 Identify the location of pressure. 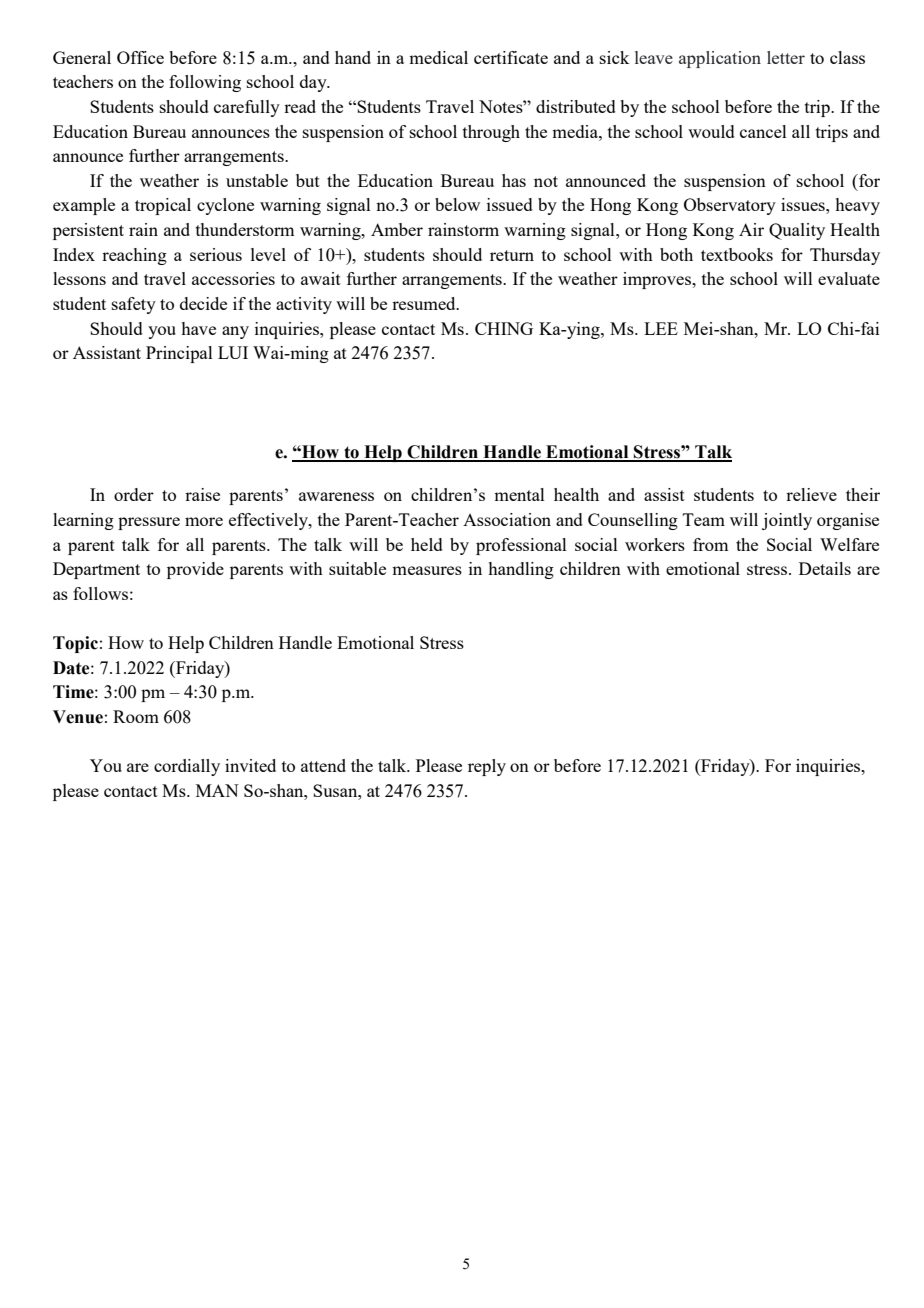
(149, 523).
